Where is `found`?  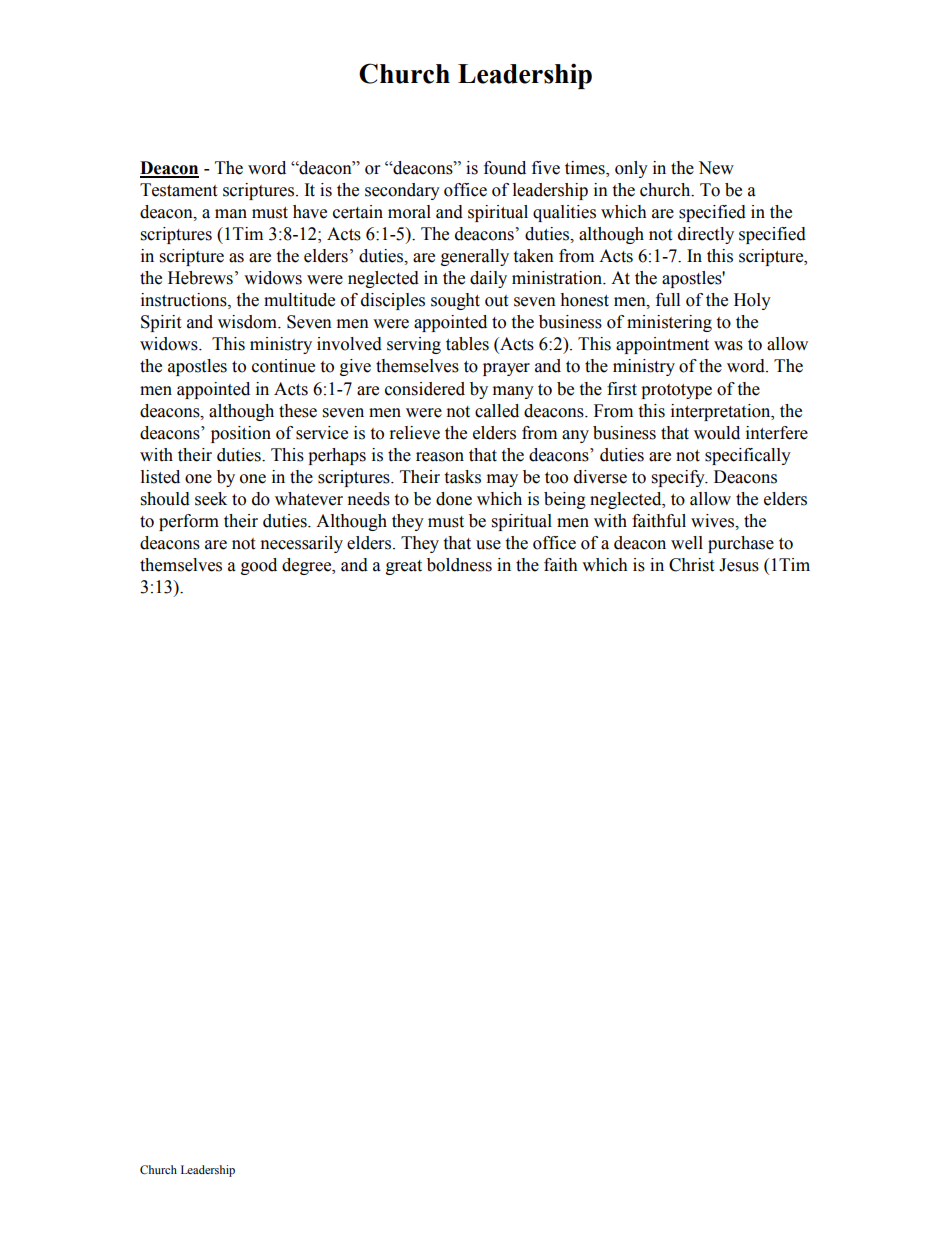 found is located at coordinates (505, 168).
